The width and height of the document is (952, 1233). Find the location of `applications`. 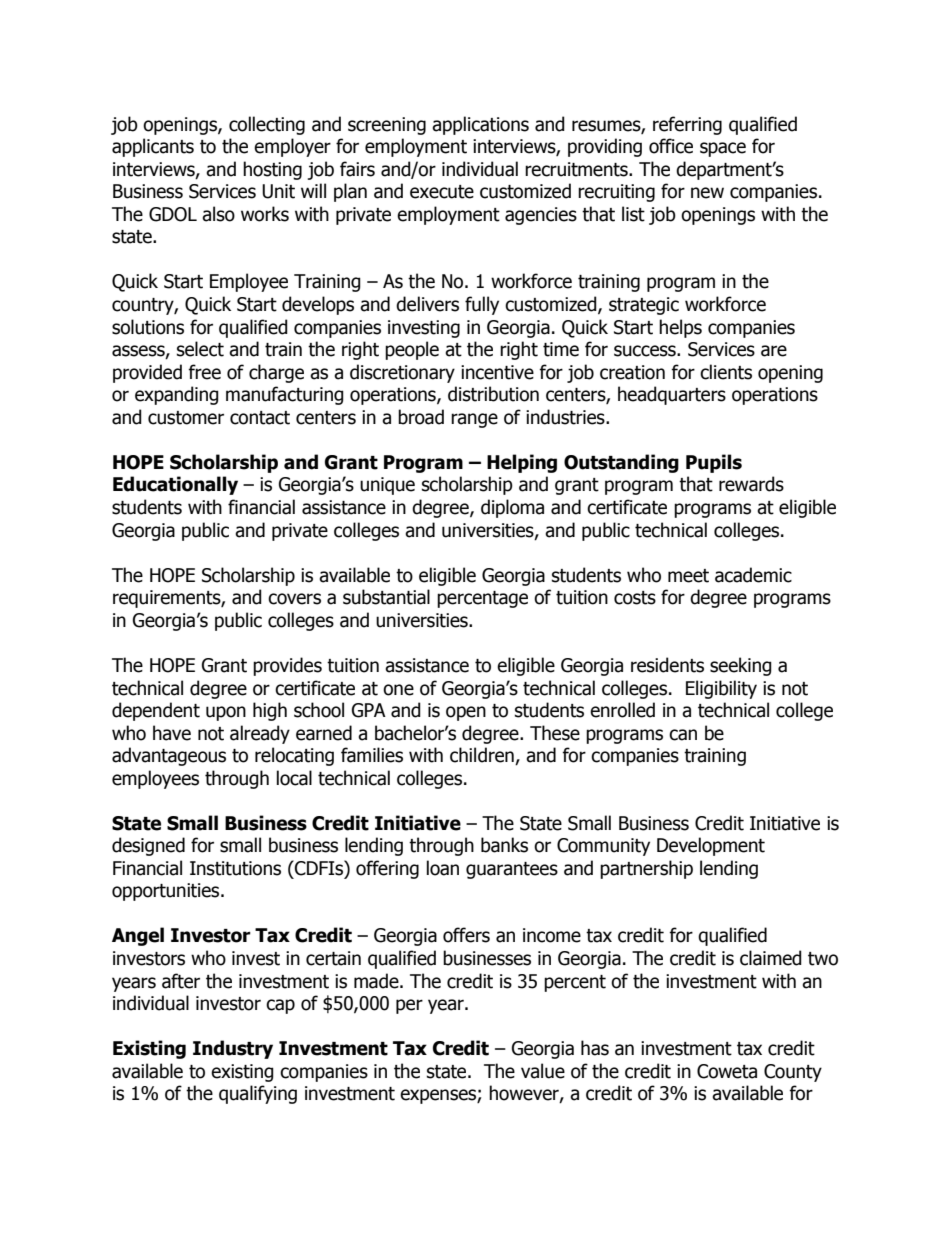

applications is located at coordinates (480, 125).
